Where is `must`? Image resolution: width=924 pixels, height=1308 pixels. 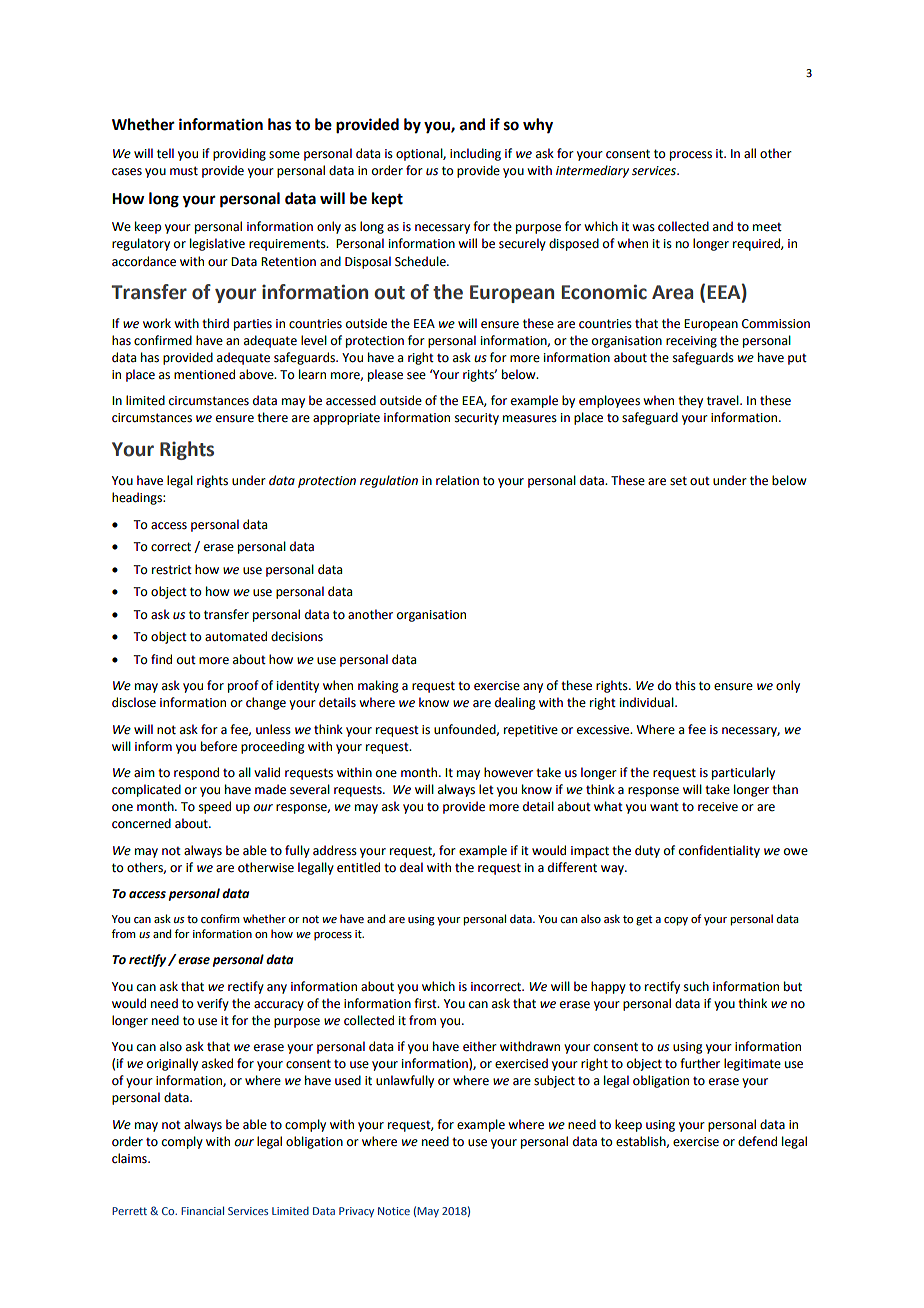 must is located at coordinates (184, 171).
